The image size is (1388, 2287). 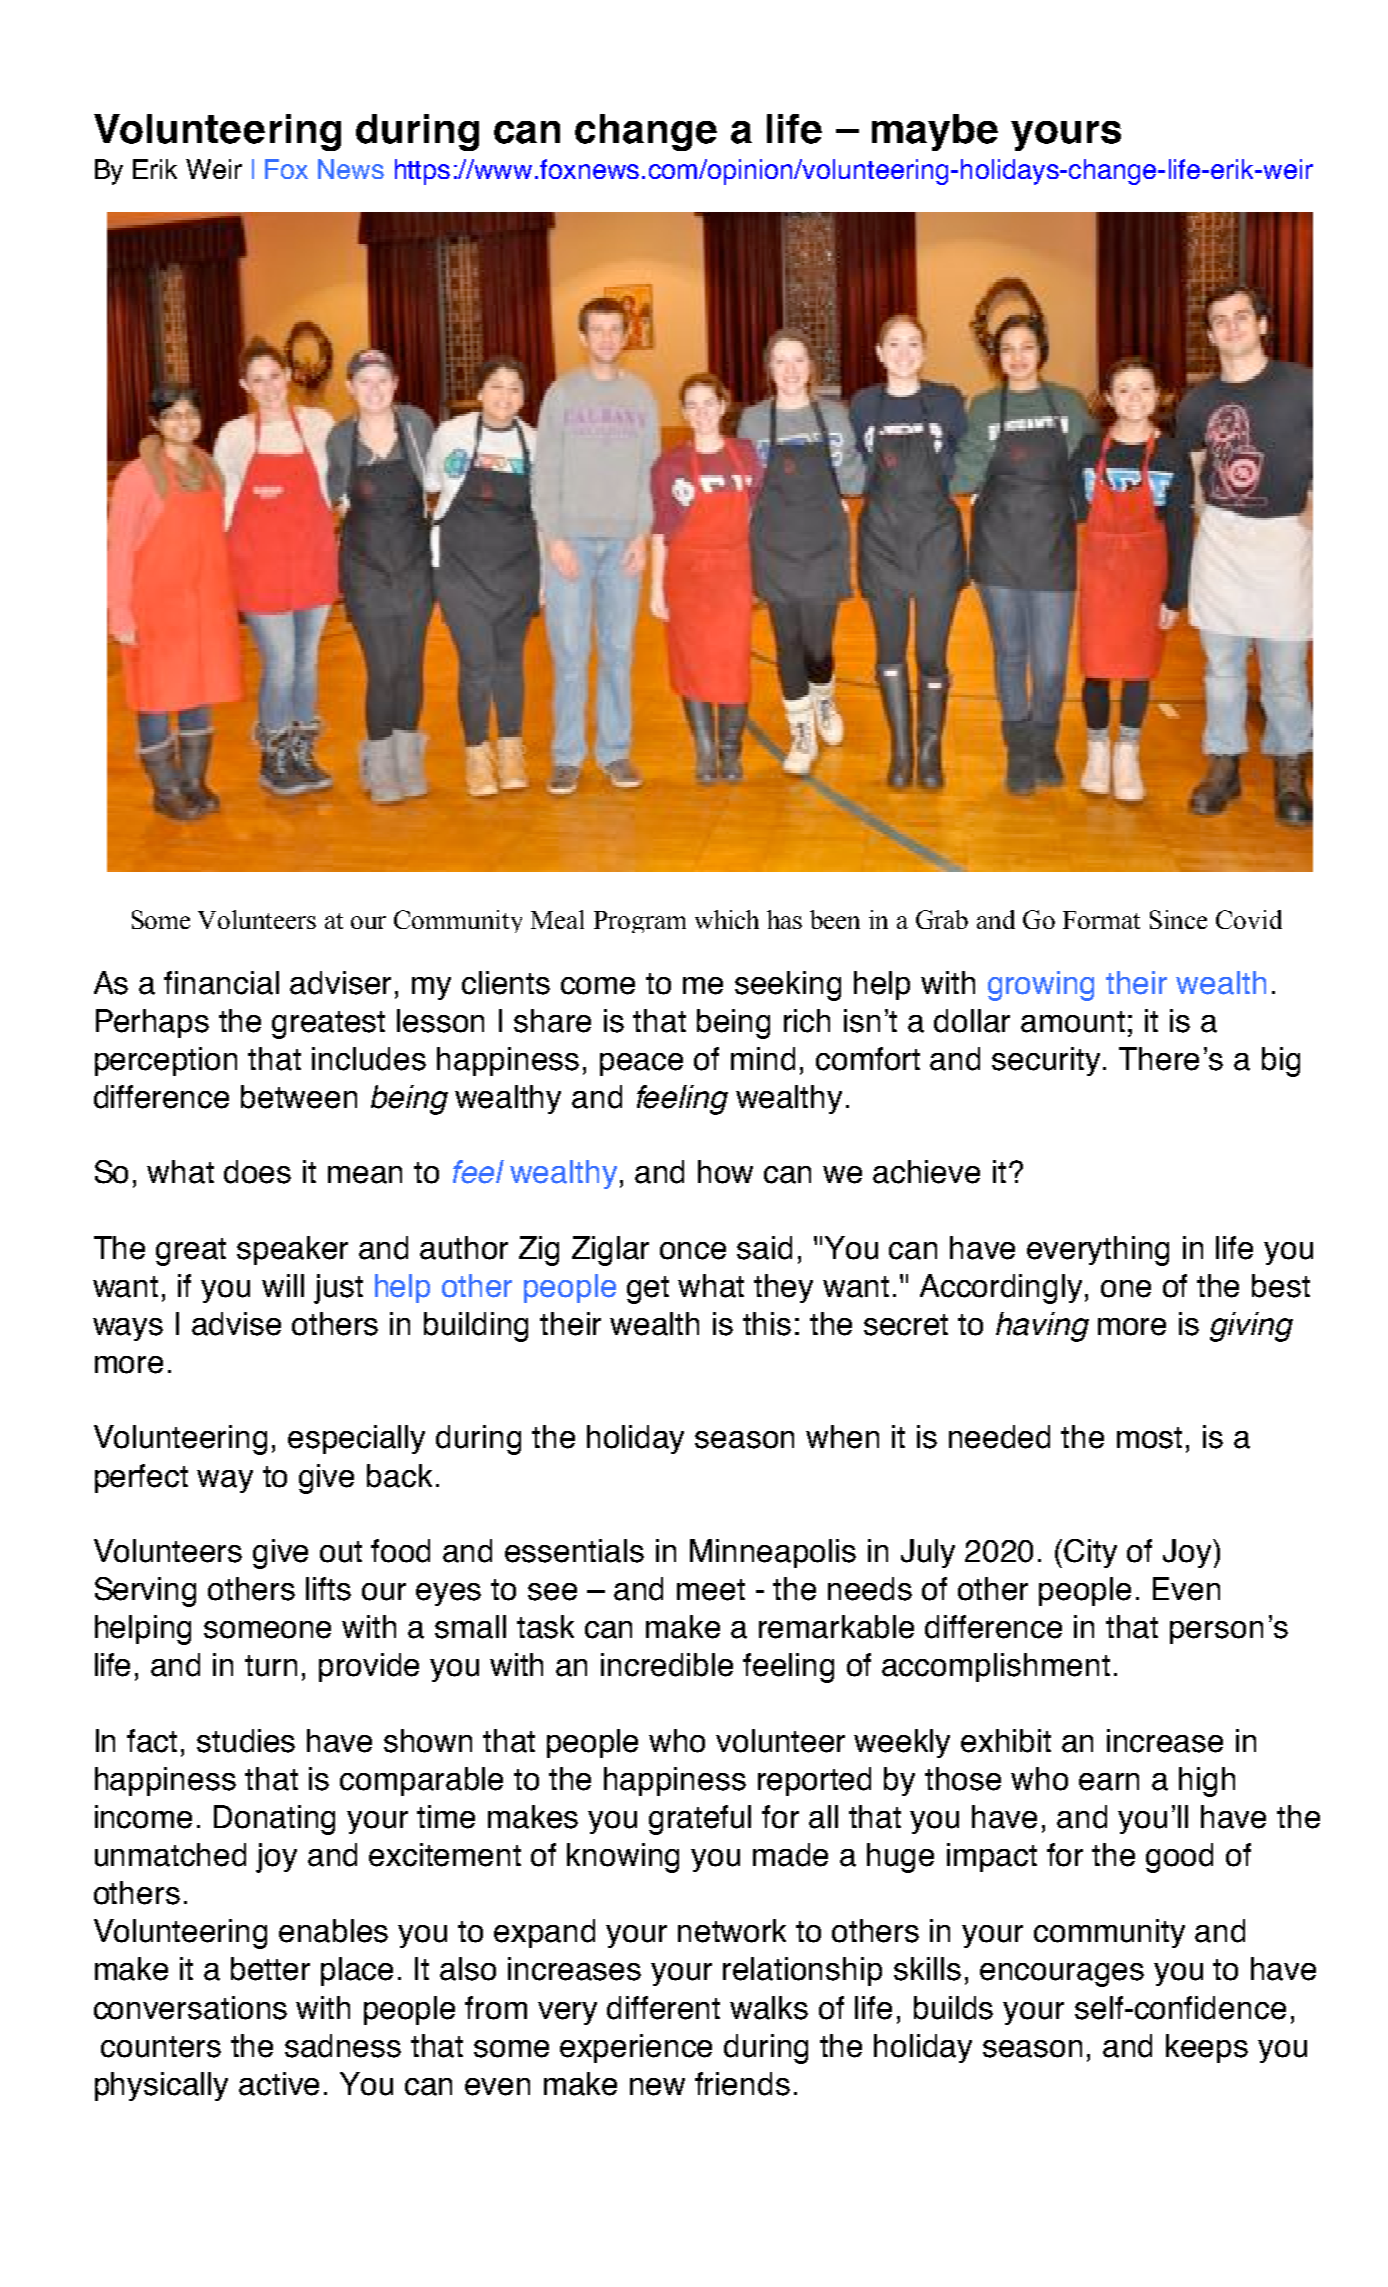 I want to click on maybe, so click(x=935, y=132).
